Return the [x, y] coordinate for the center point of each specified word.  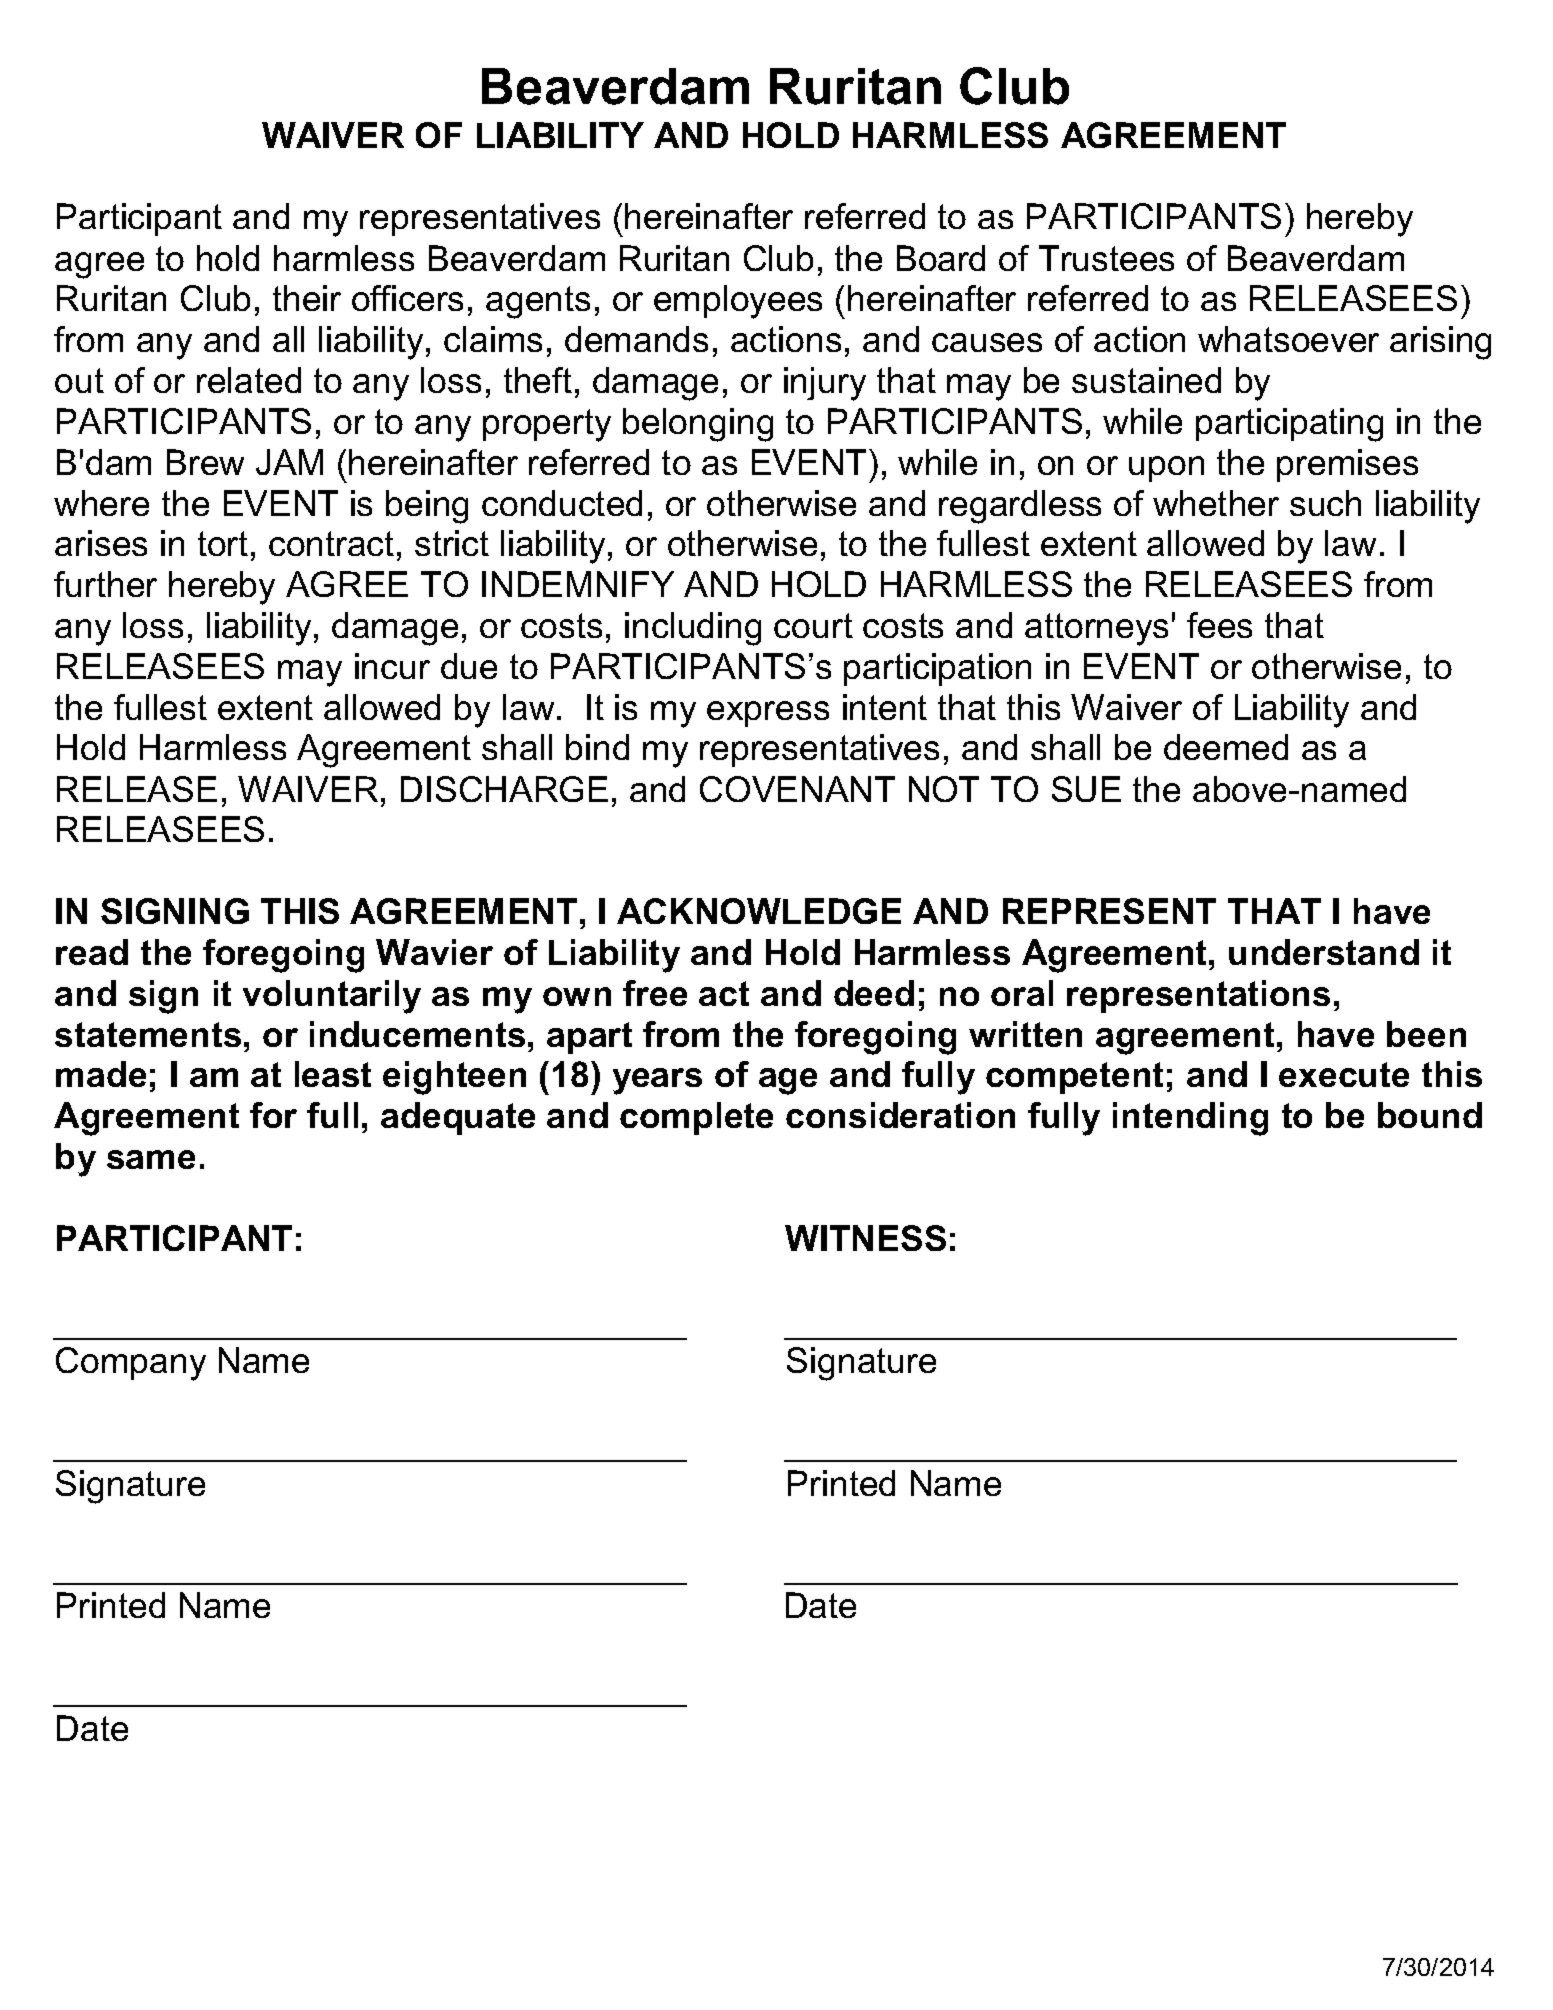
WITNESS [865, 1238]
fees [1219, 625]
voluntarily [332, 997]
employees [738, 302]
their [307, 298]
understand [1324, 952]
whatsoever [1288, 339]
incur [392, 666]
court [813, 625]
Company [131, 1364]
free [655, 993]
